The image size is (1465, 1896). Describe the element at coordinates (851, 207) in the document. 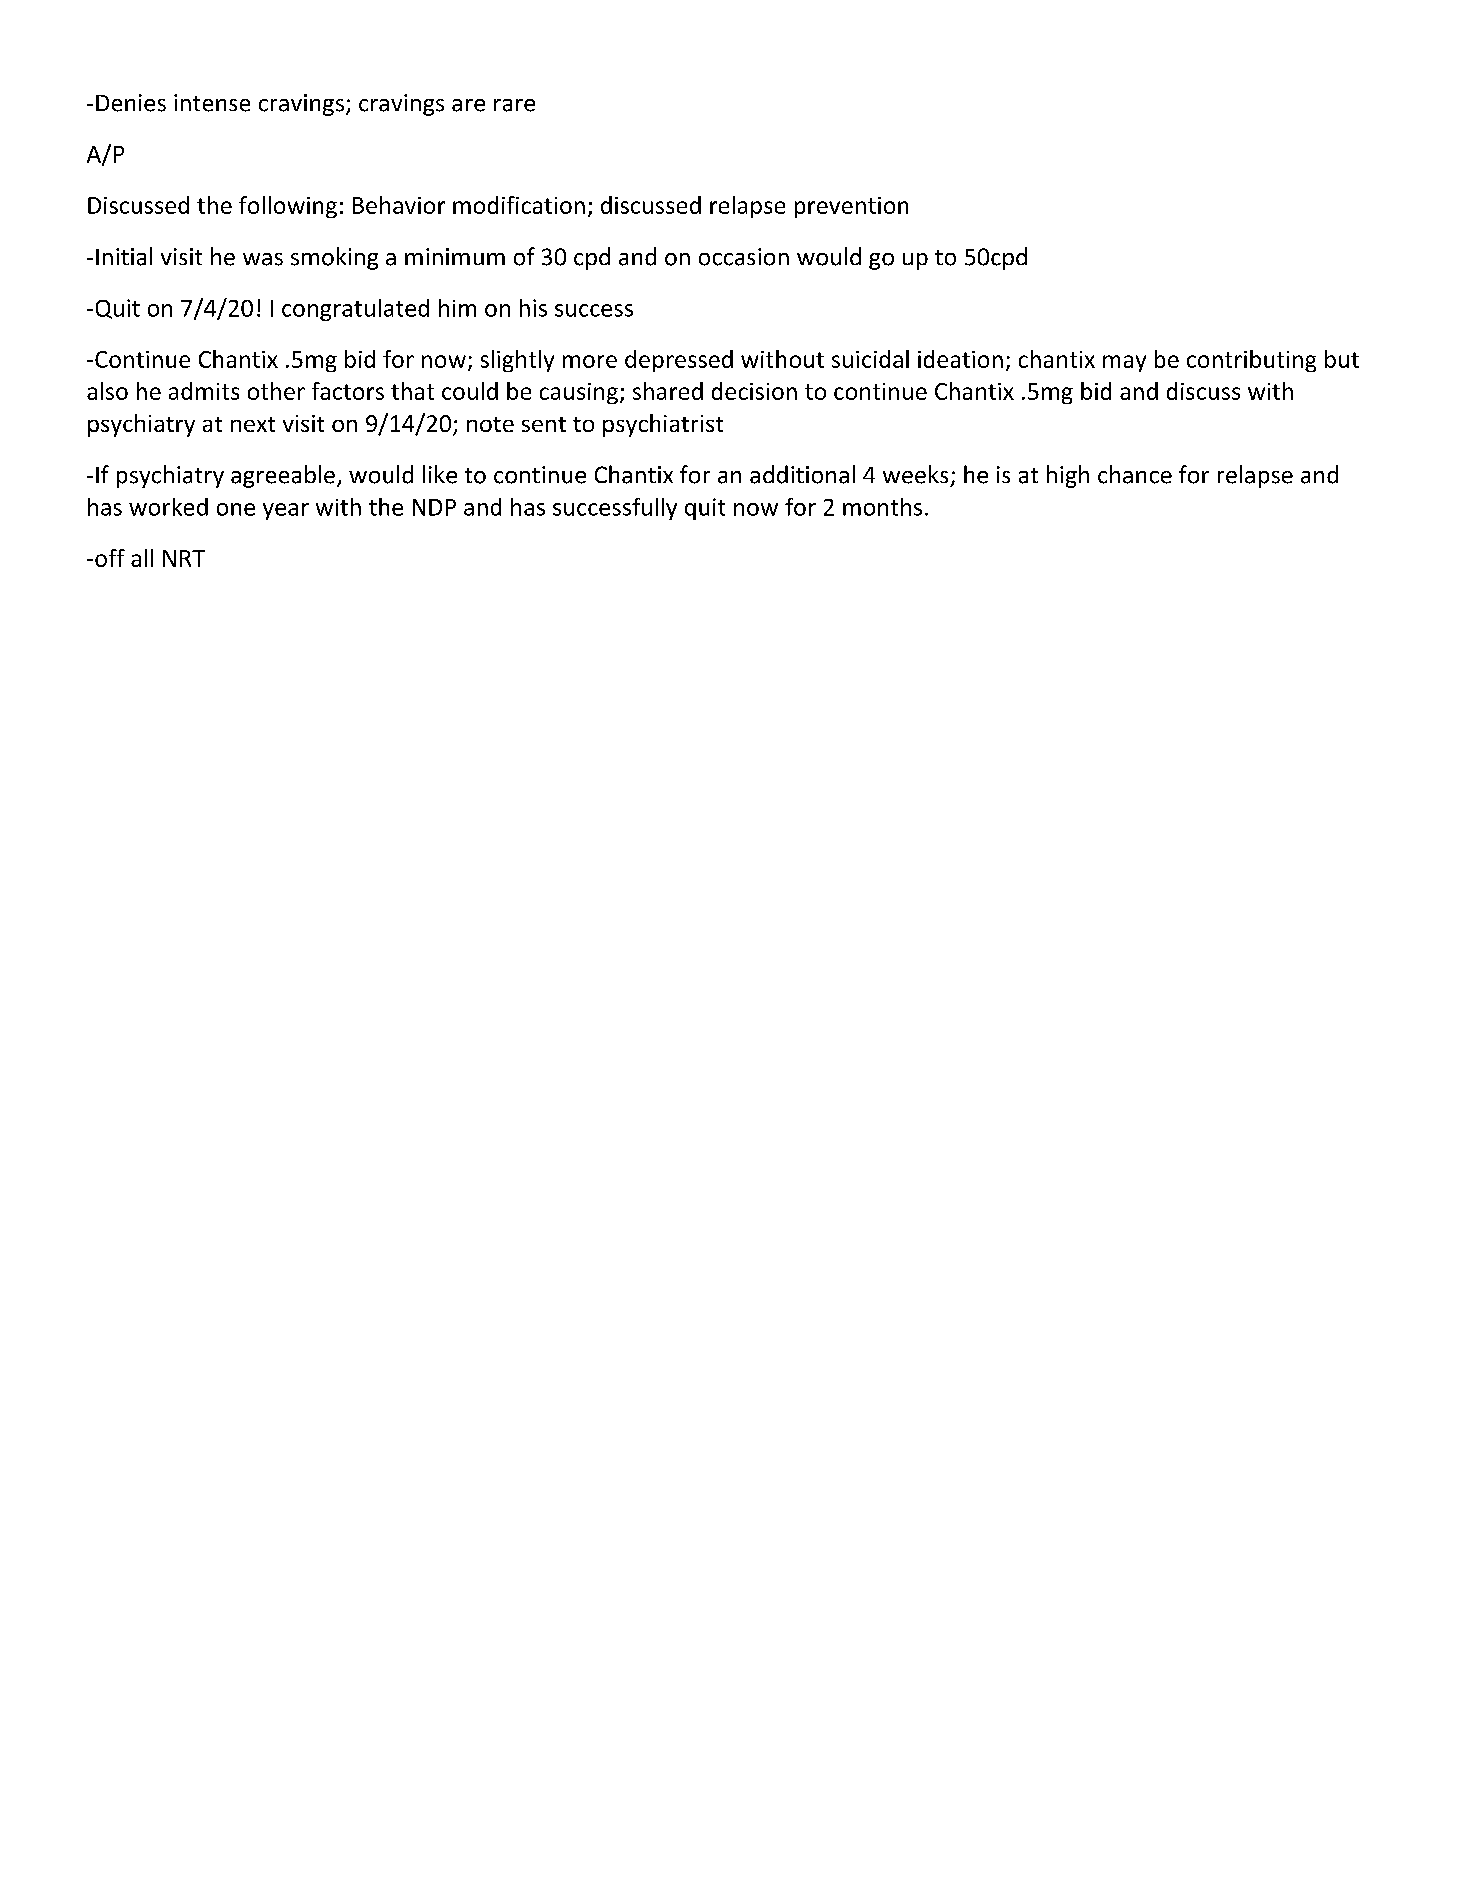

I see `prevention` at that location.
